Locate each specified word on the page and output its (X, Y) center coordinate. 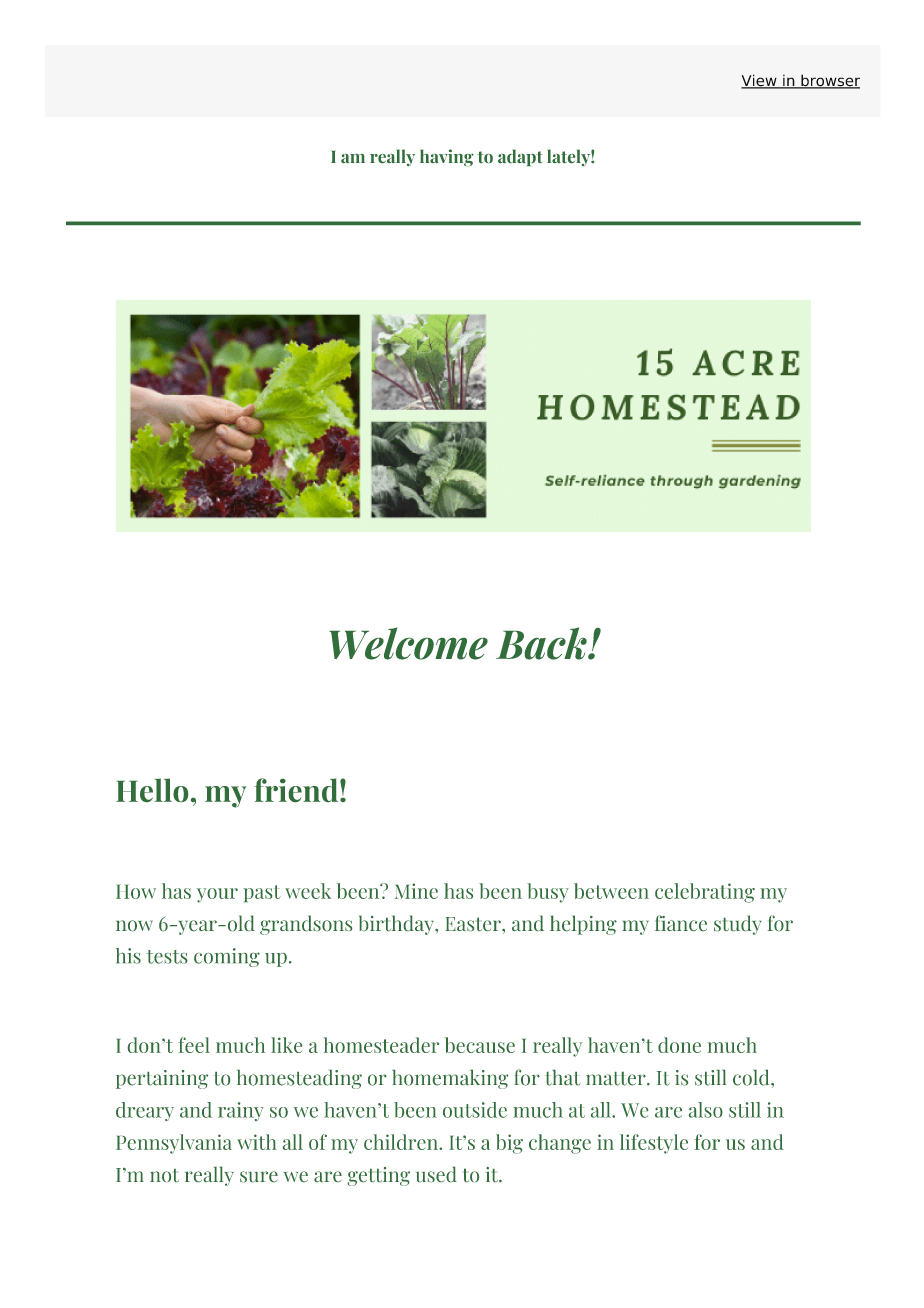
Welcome (408, 643)
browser (829, 81)
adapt (520, 157)
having (447, 157)
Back (542, 643)
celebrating (705, 893)
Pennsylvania (174, 1144)
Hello (152, 790)
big (509, 1144)
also (706, 1110)
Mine (416, 891)
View (760, 81)
